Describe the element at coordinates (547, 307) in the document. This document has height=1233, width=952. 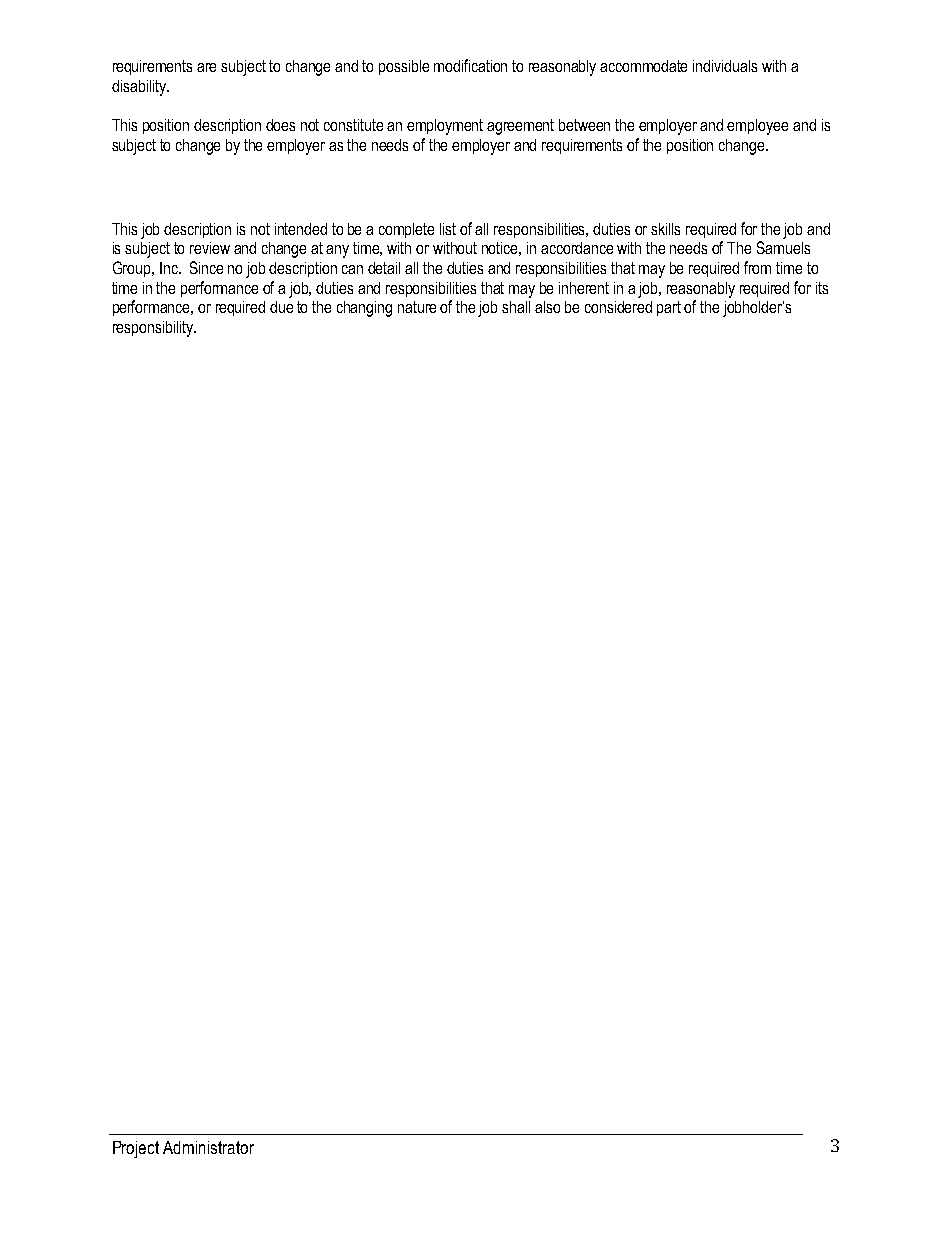
I see `also` at that location.
